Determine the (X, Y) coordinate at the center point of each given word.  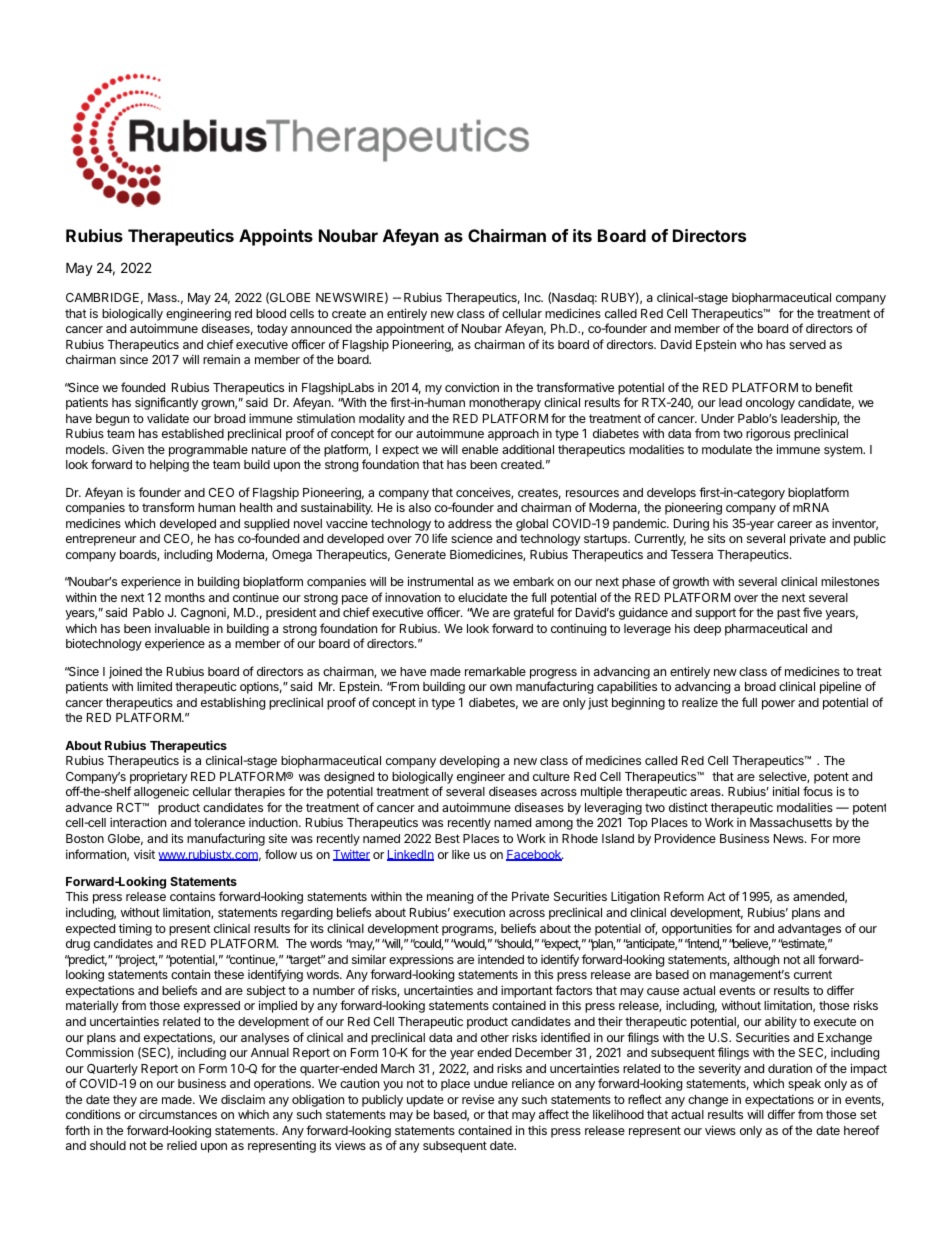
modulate (727, 449)
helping (169, 466)
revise (478, 1099)
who (751, 344)
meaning (450, 897)
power (778, 705)
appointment (410, 329)
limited (154, 686)
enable (480, 449)
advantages (809, 930)
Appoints (276, 237)
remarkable (495, 671)
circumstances (178, 1114)
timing (135, 929)
